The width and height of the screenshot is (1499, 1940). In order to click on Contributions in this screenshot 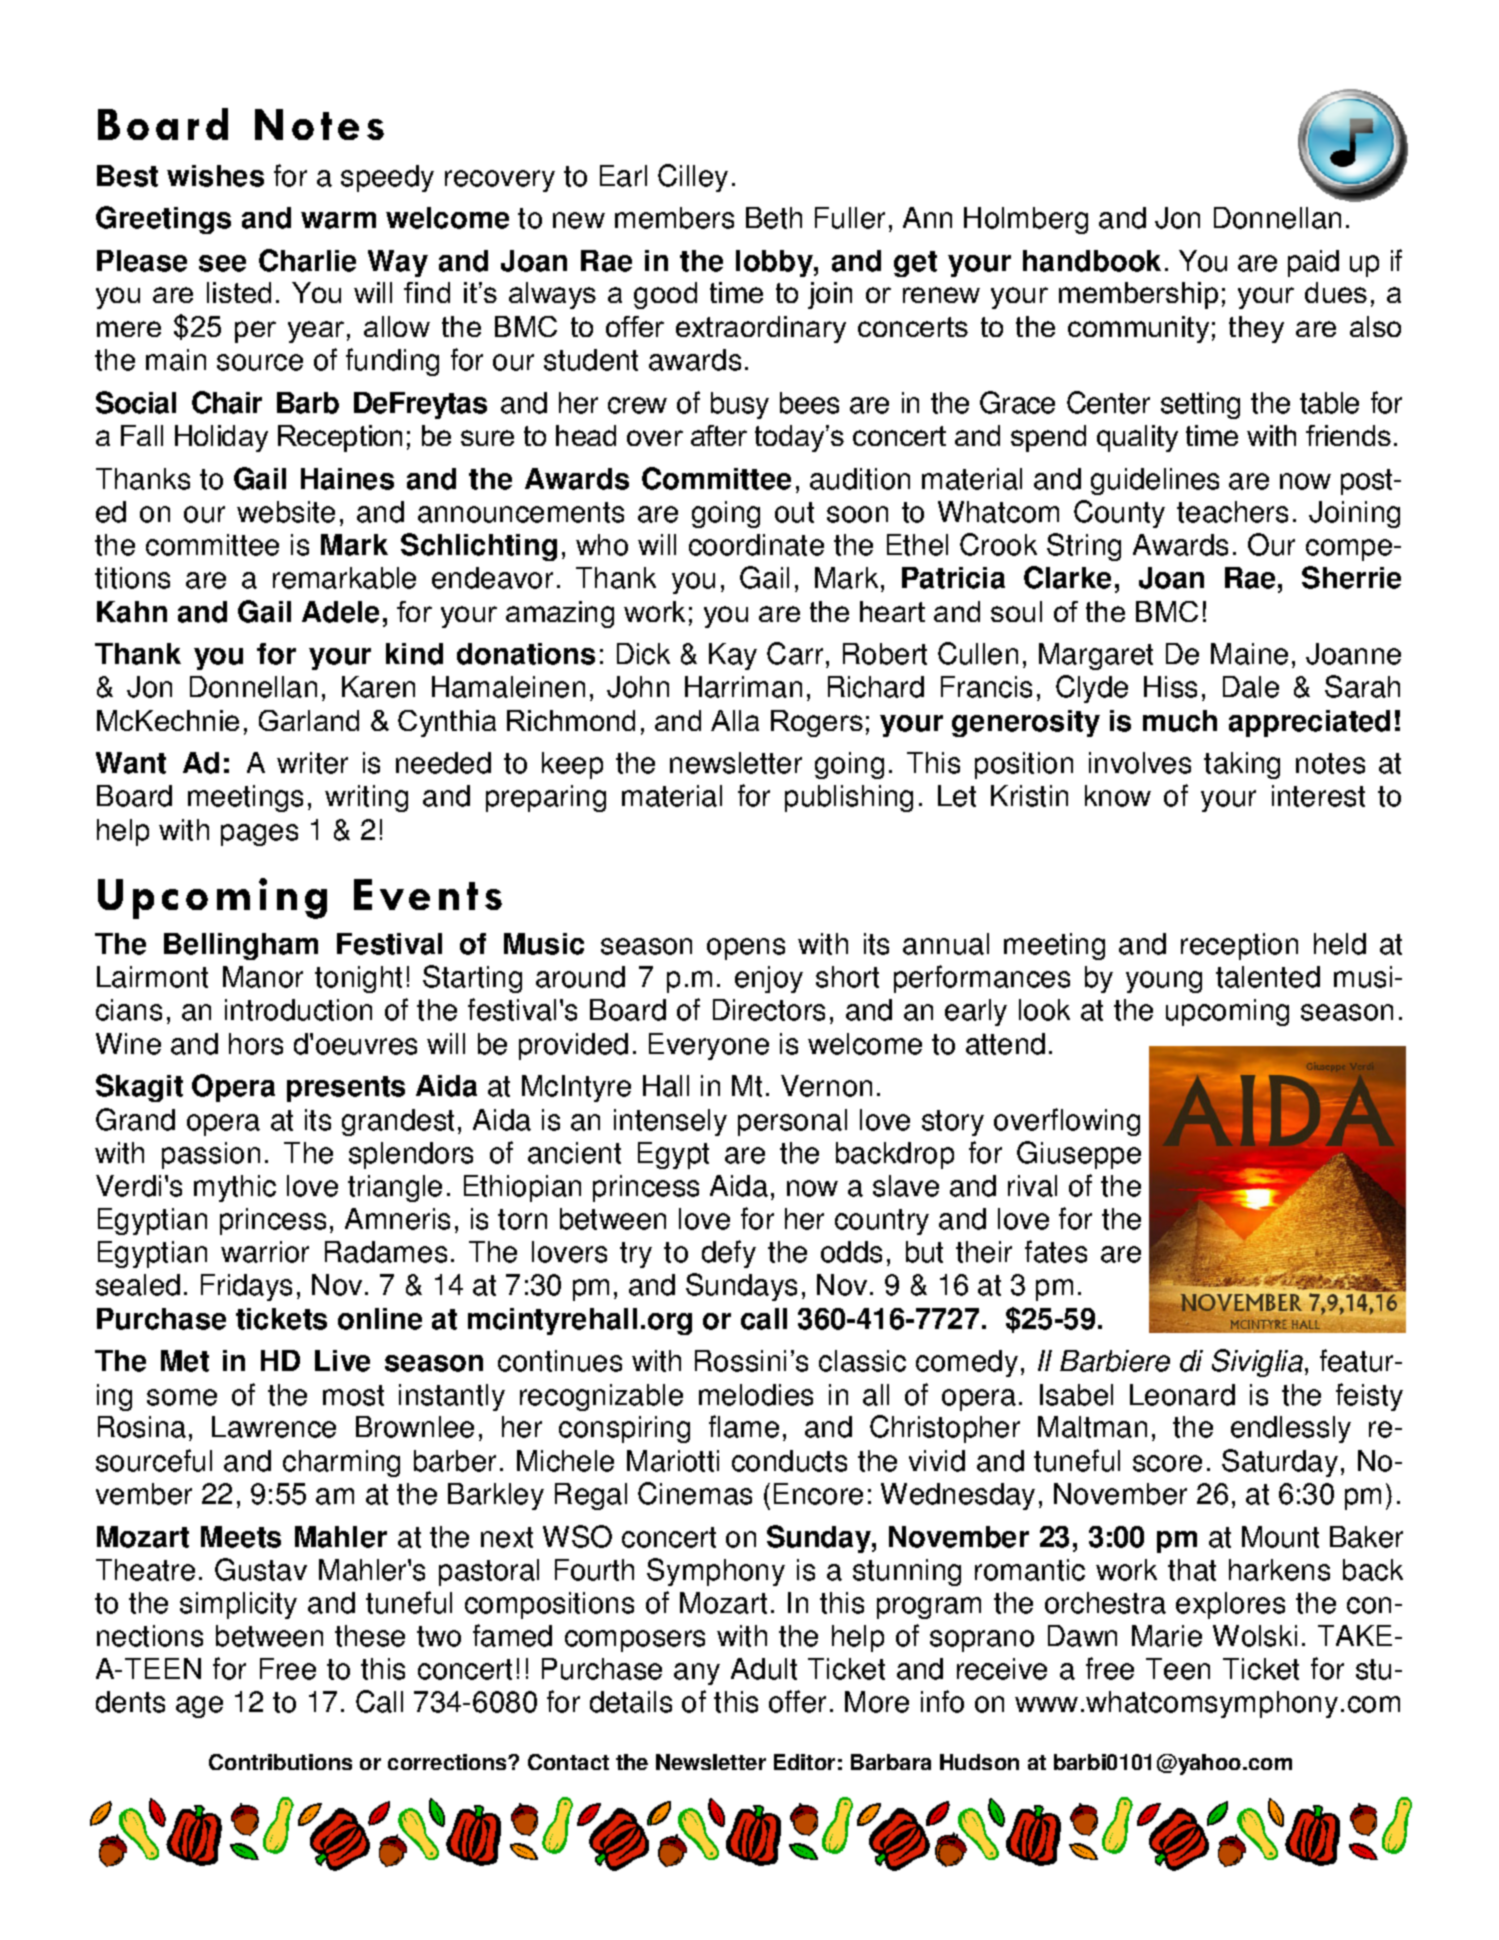, I will do `click(280, 1762)`.
